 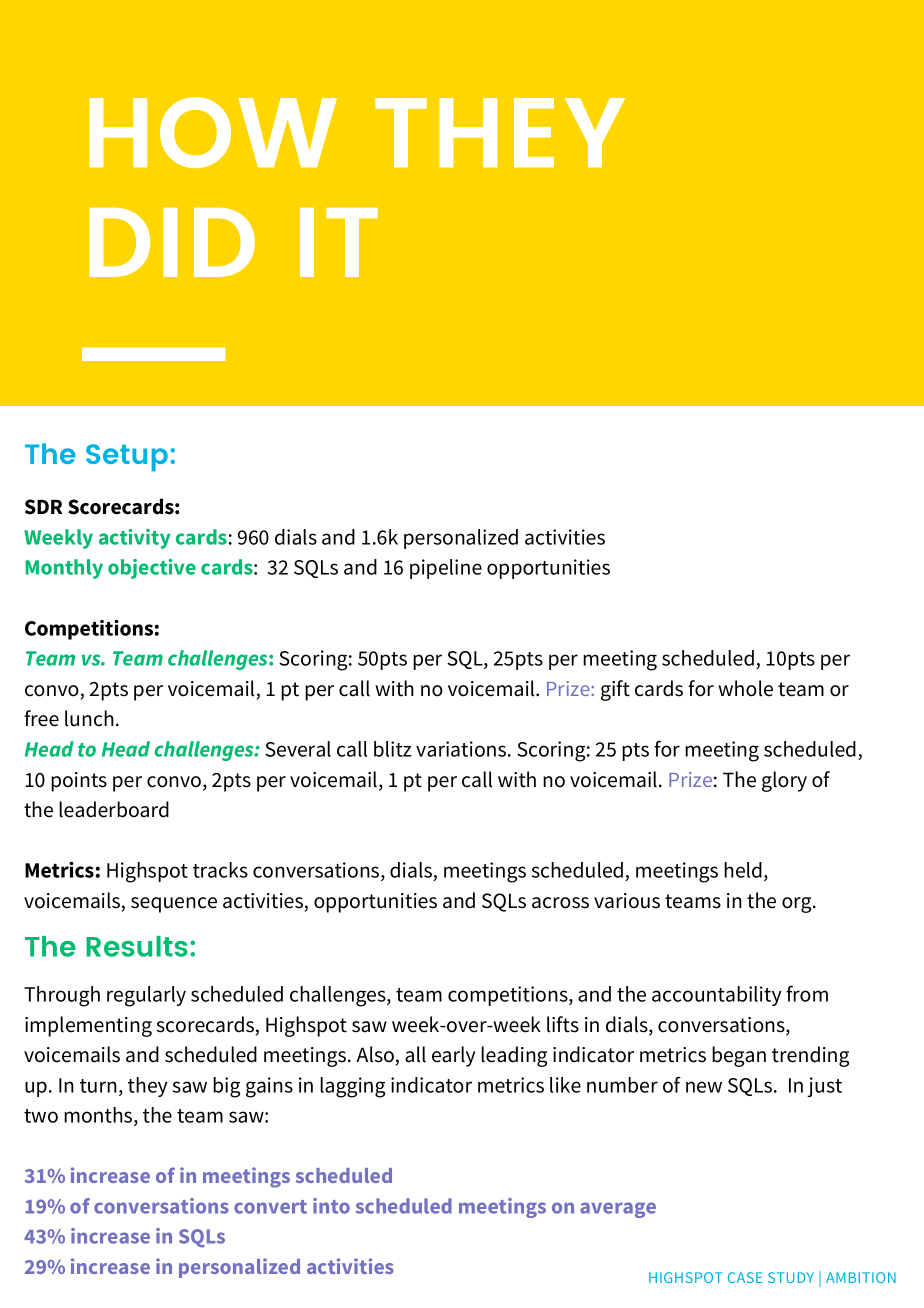 What do you see at coordinates (270, 1207) in the screenshot?
I see `convert` at bounding box center [270, 1207].
